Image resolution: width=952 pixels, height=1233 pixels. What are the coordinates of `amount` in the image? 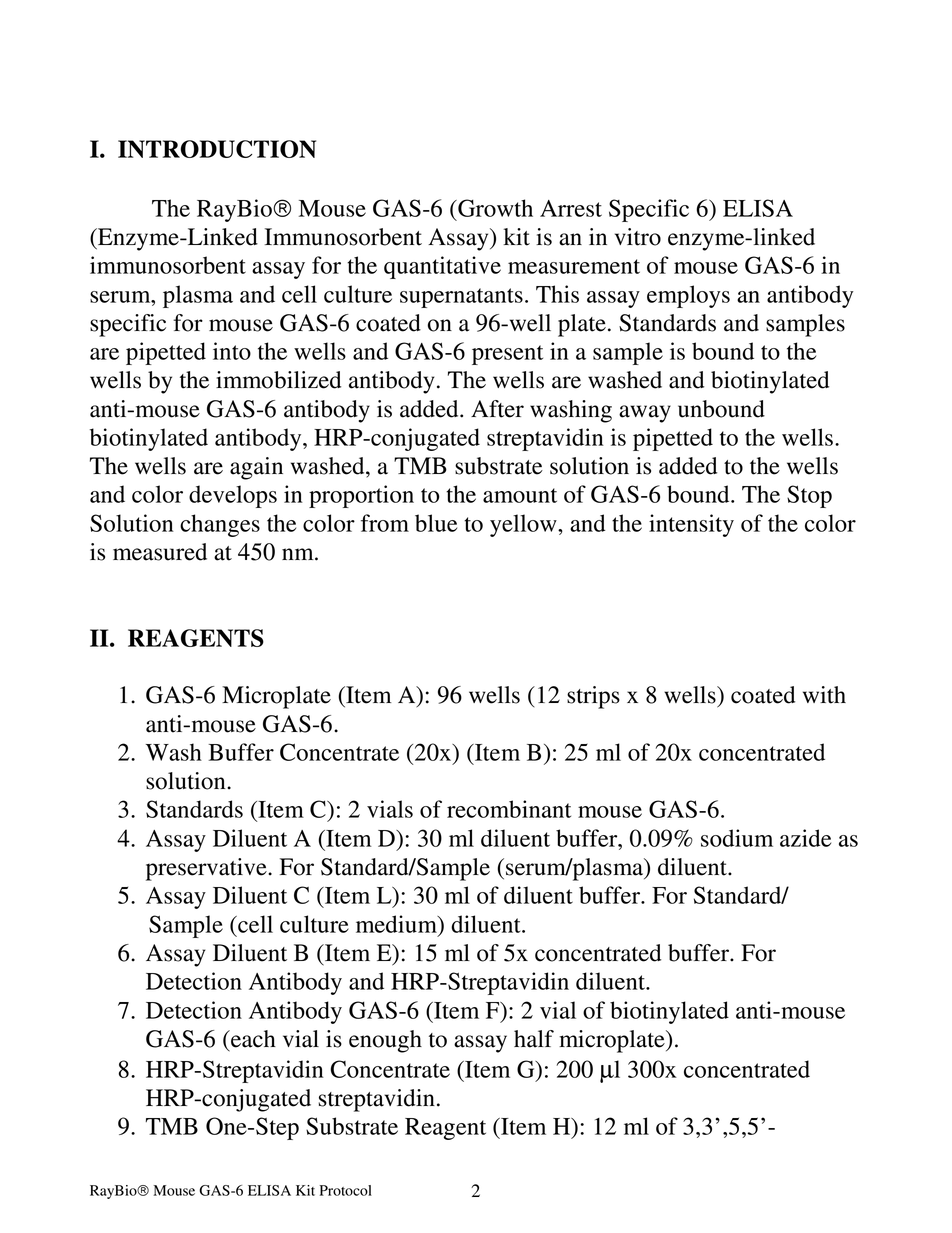 It's located at (520, 495).
